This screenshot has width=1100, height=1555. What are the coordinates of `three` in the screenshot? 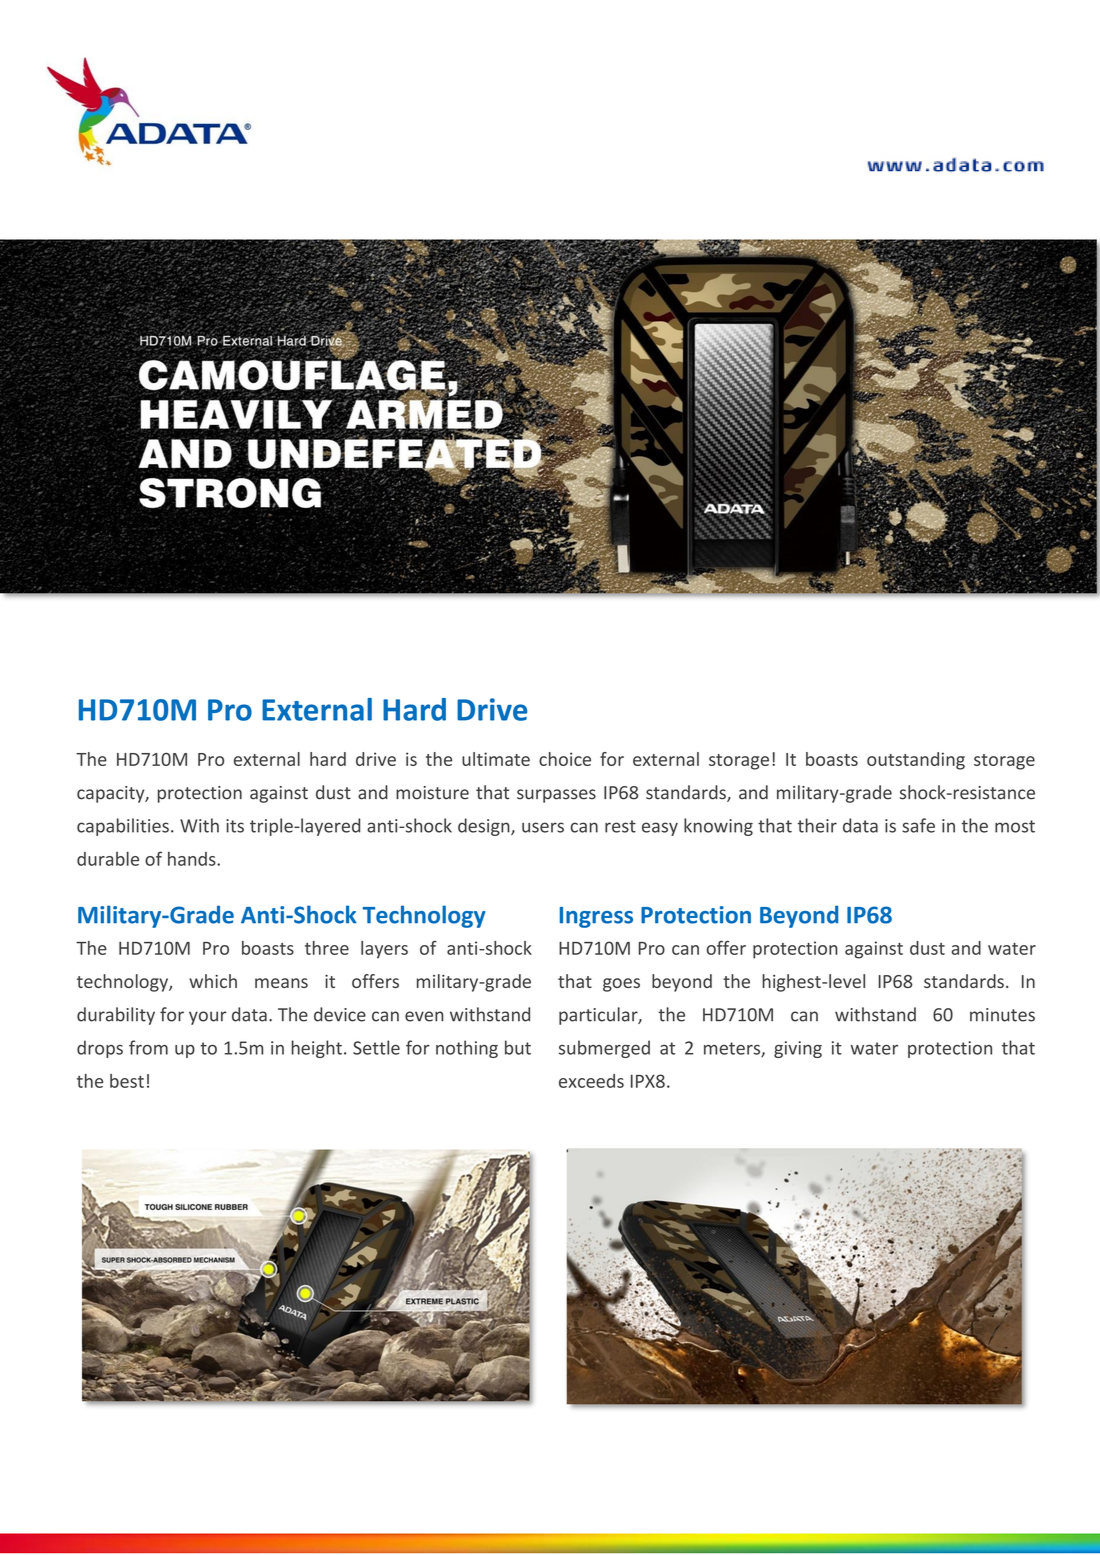 It's located at (327, 948).
